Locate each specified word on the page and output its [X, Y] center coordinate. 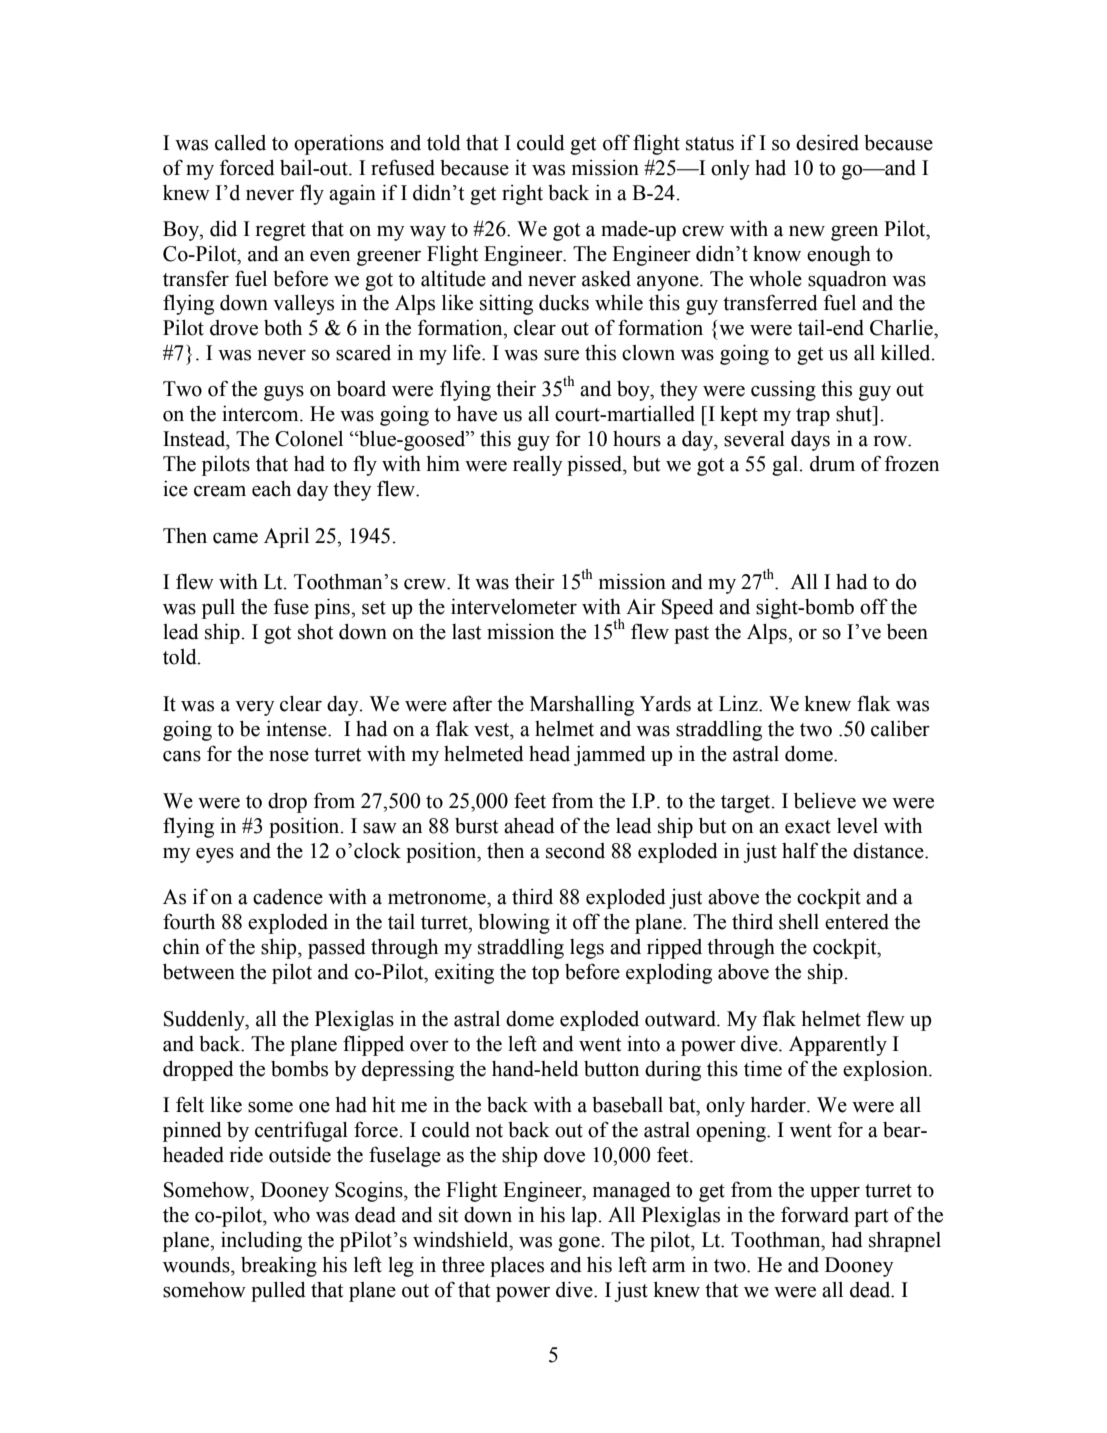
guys [284, 393]
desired [827, 142]
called [240, 143]
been [907, 631]
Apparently [838, 1046]
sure [561, 355]
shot [315, 631]
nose [289, 756]
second [575, 851]
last [466, 632]
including [261, 1241]
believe [825, 800]
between [199, 971]
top [545, 975]
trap [813, 417]
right [522, 195]
